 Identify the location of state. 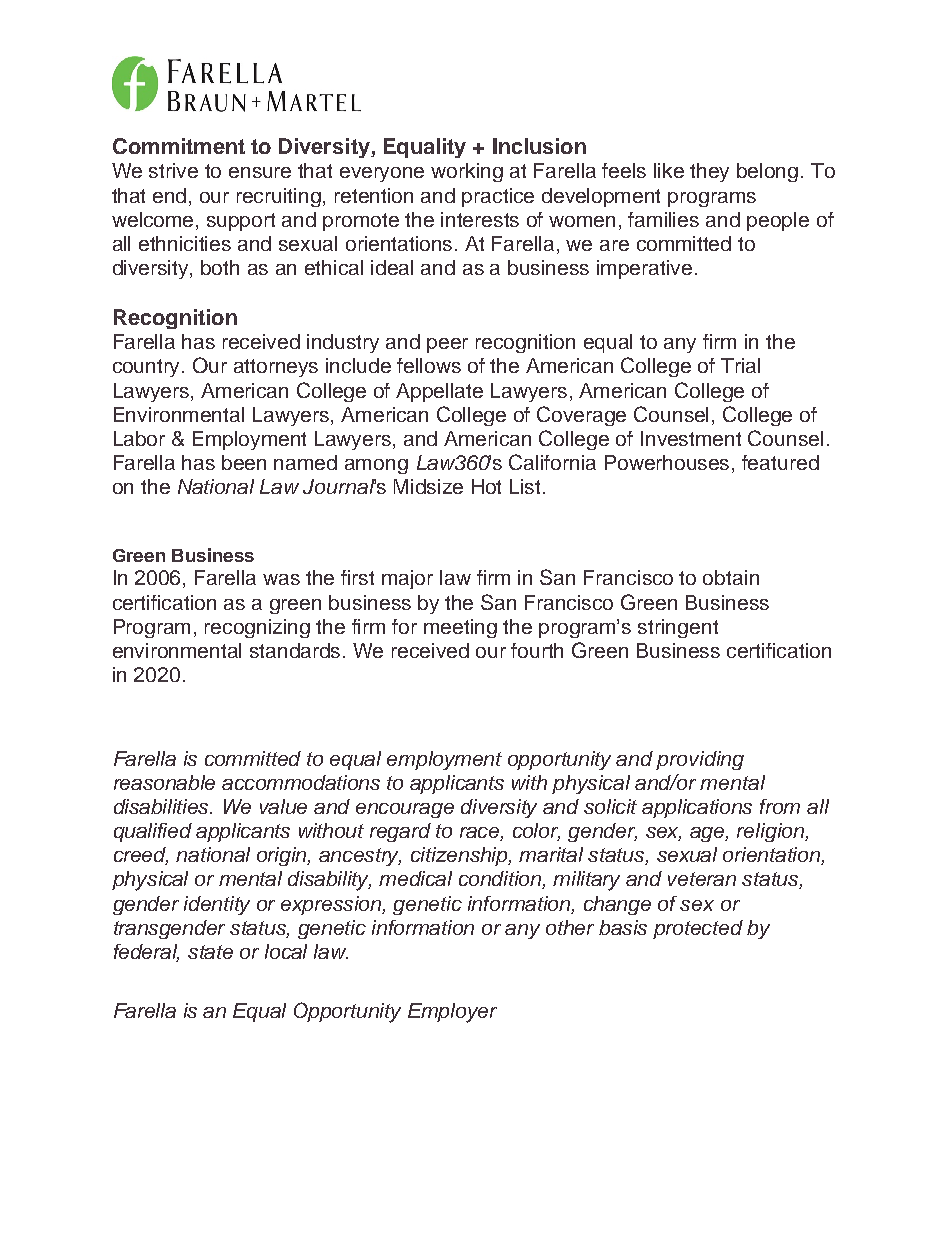
(210, 952).
